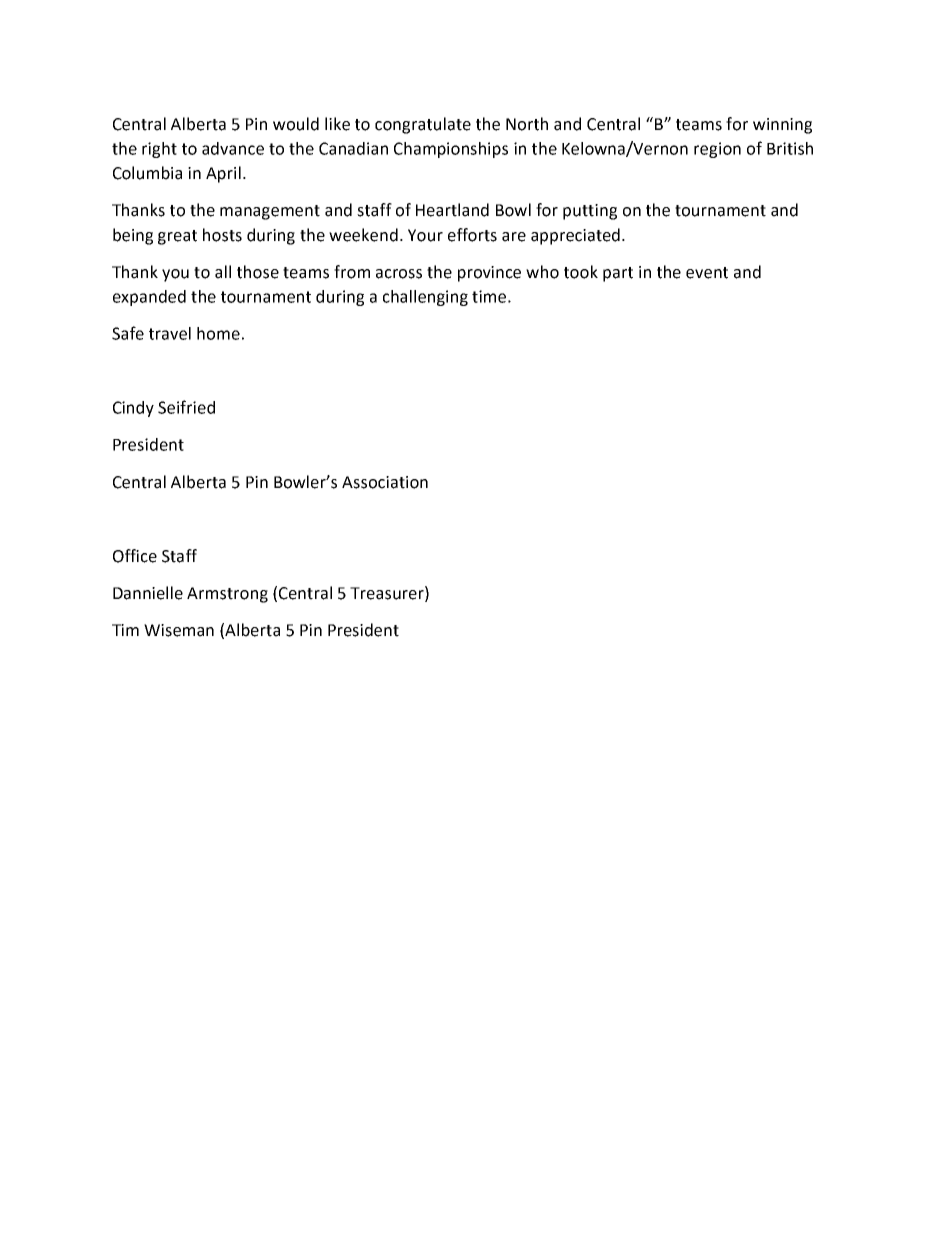  What do you see at coordinates (133, 409) in the image?
I see `Cindy` at bounding box center [133, 409].
